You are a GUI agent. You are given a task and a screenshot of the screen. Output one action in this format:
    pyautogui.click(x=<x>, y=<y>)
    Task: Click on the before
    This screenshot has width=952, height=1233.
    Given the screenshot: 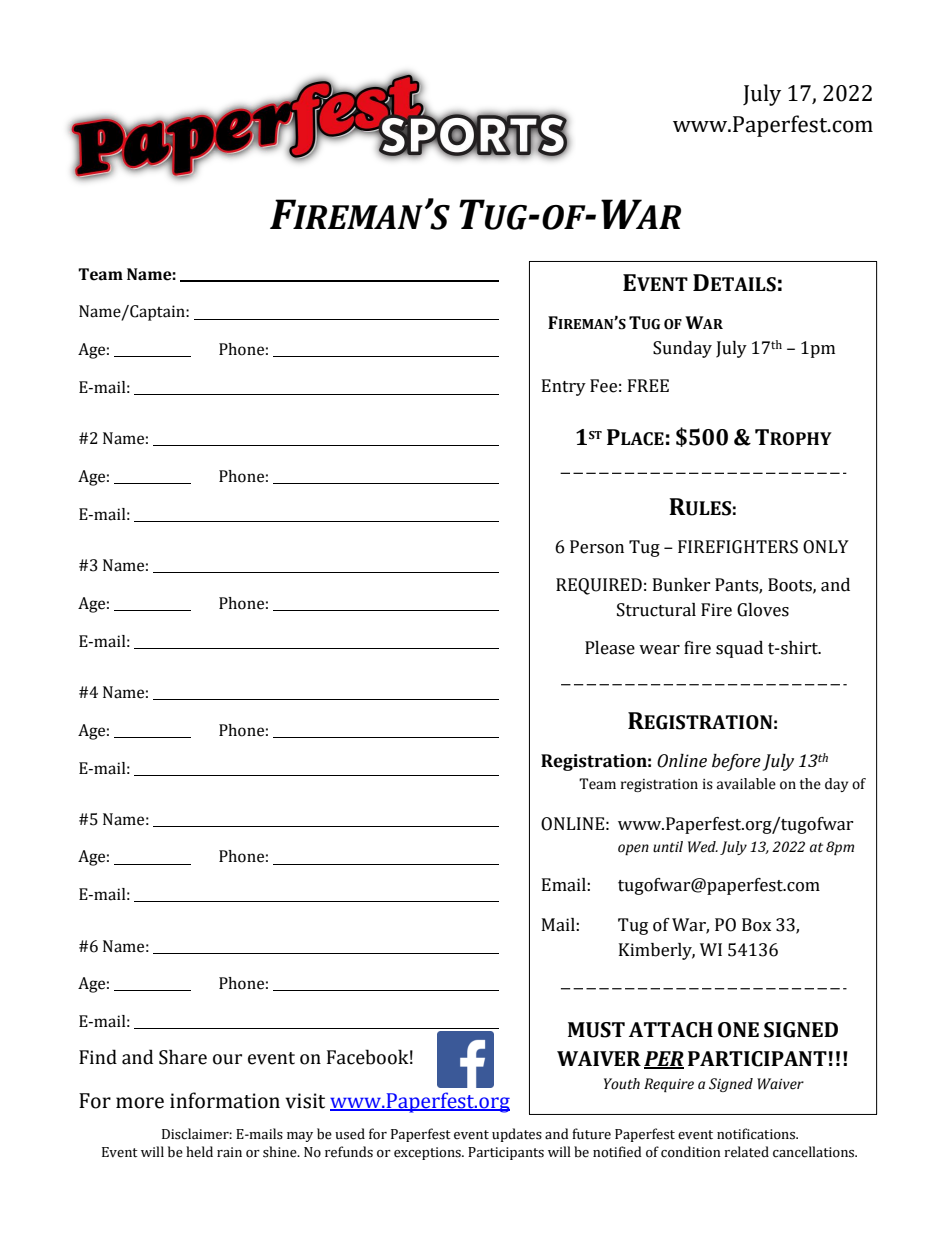 What is the action you would take?
    pyautogui.click(x=736, y=762)
